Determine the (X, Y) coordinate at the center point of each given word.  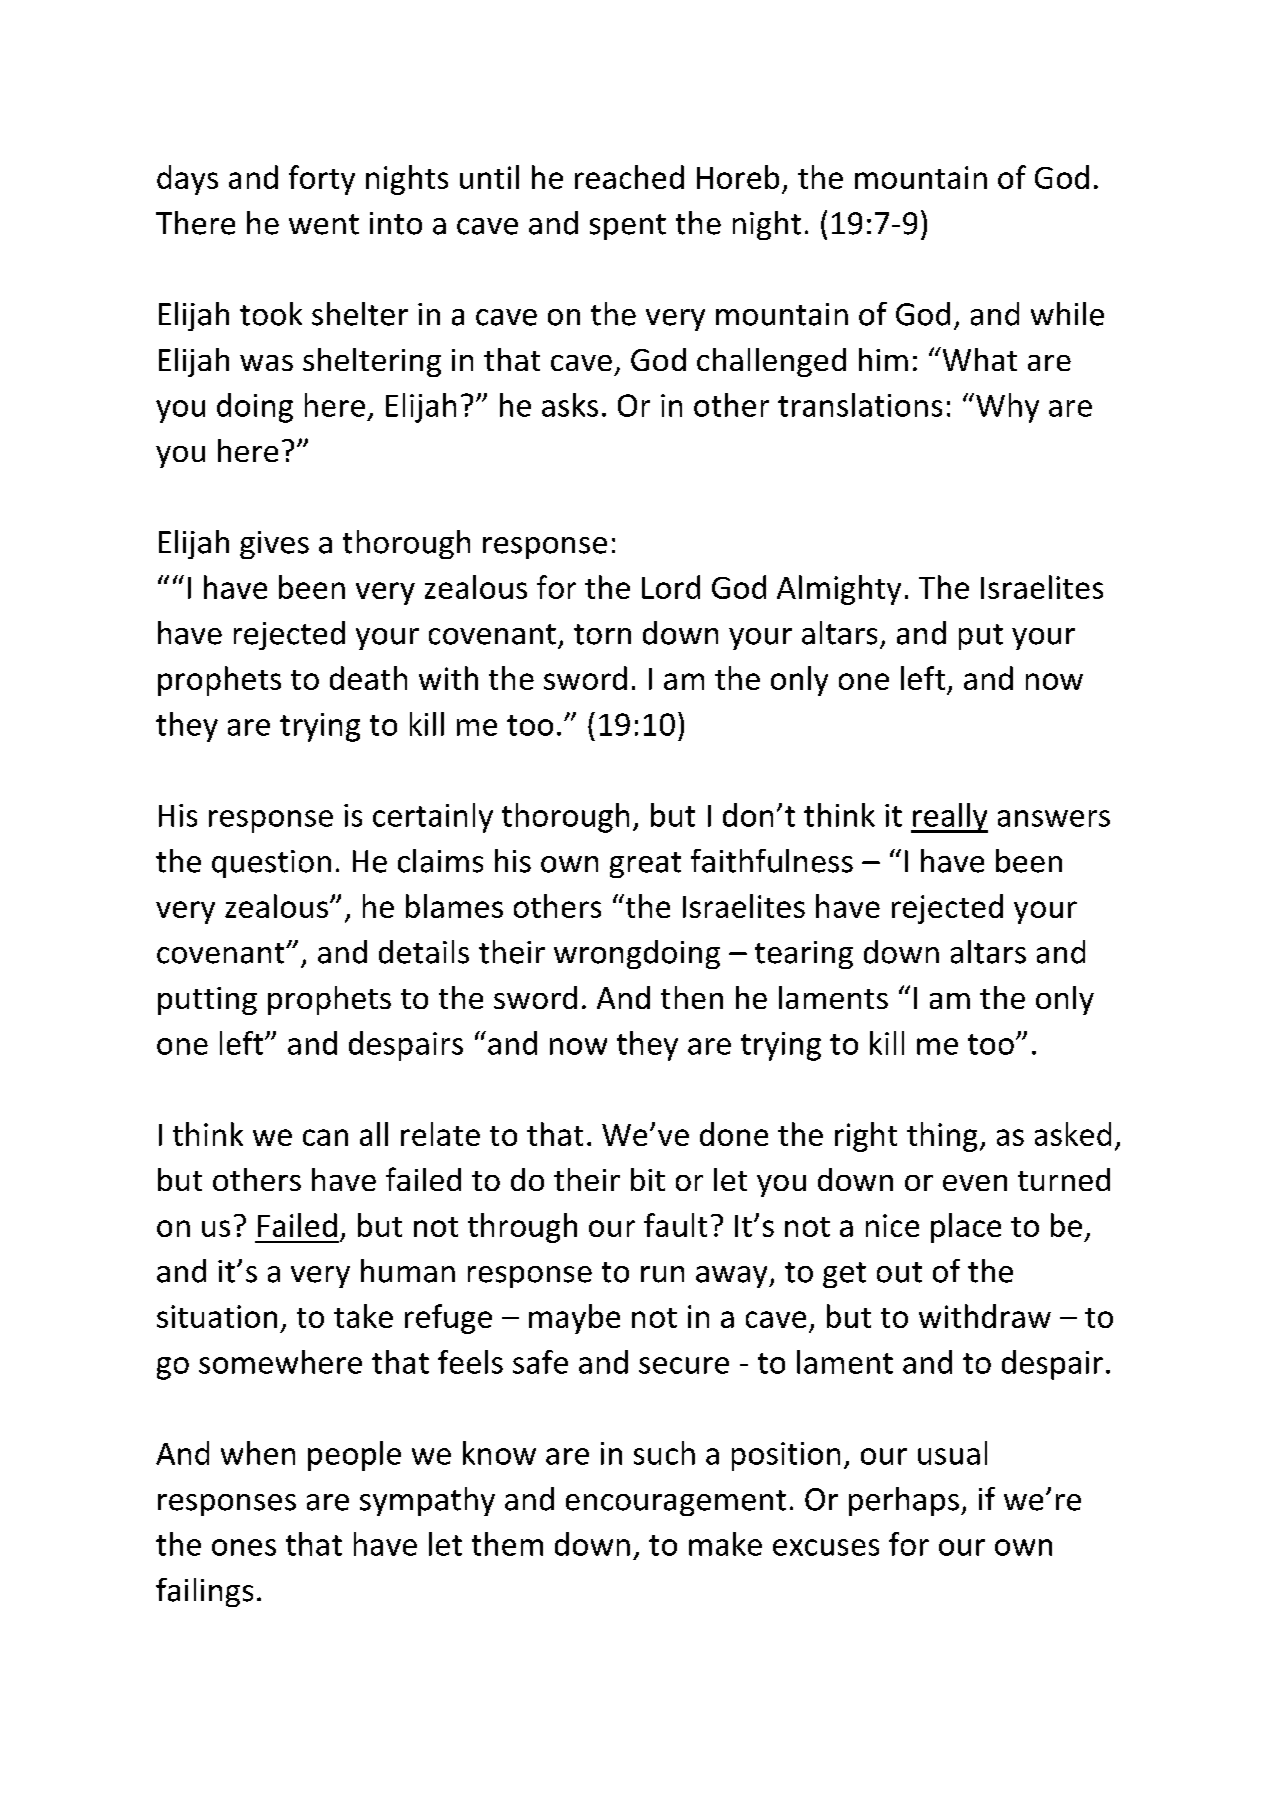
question (271, 864)
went (324, 224)
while (1067, 314)
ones (244, 1547)
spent (628, 227)
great (645, 865)
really (949, 818)
